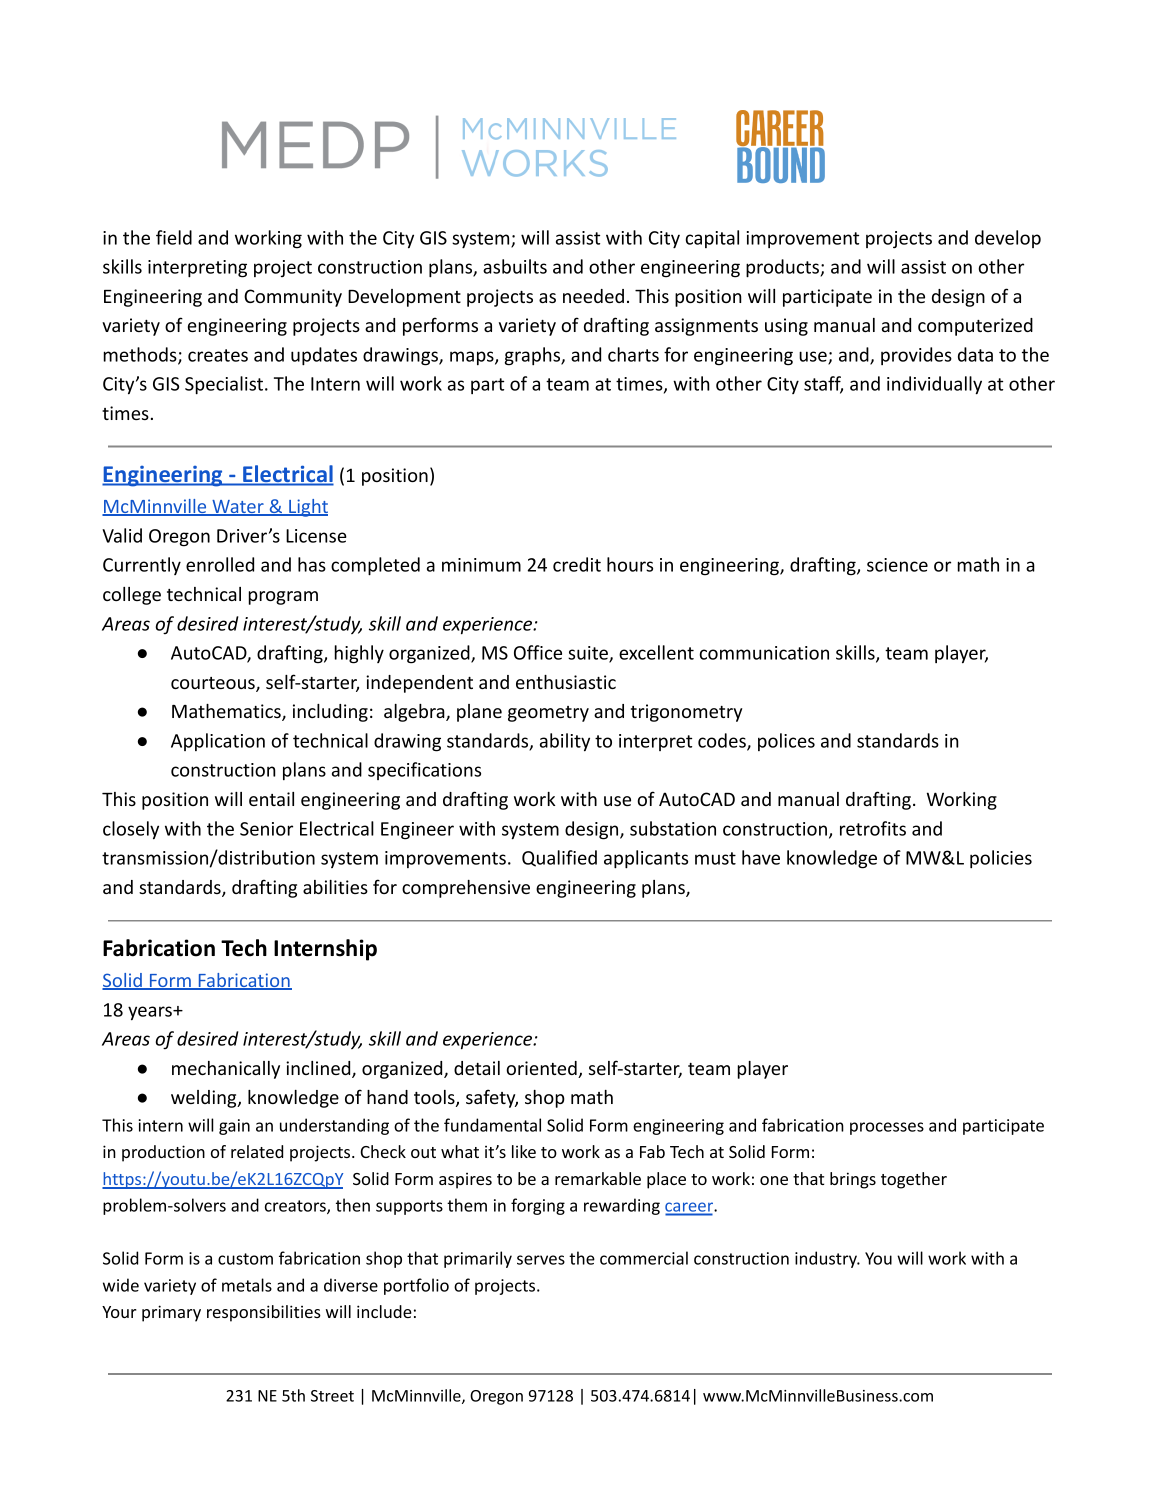  Describe the element at coordinates (897, 565) in the document. I see `science` at that location.
